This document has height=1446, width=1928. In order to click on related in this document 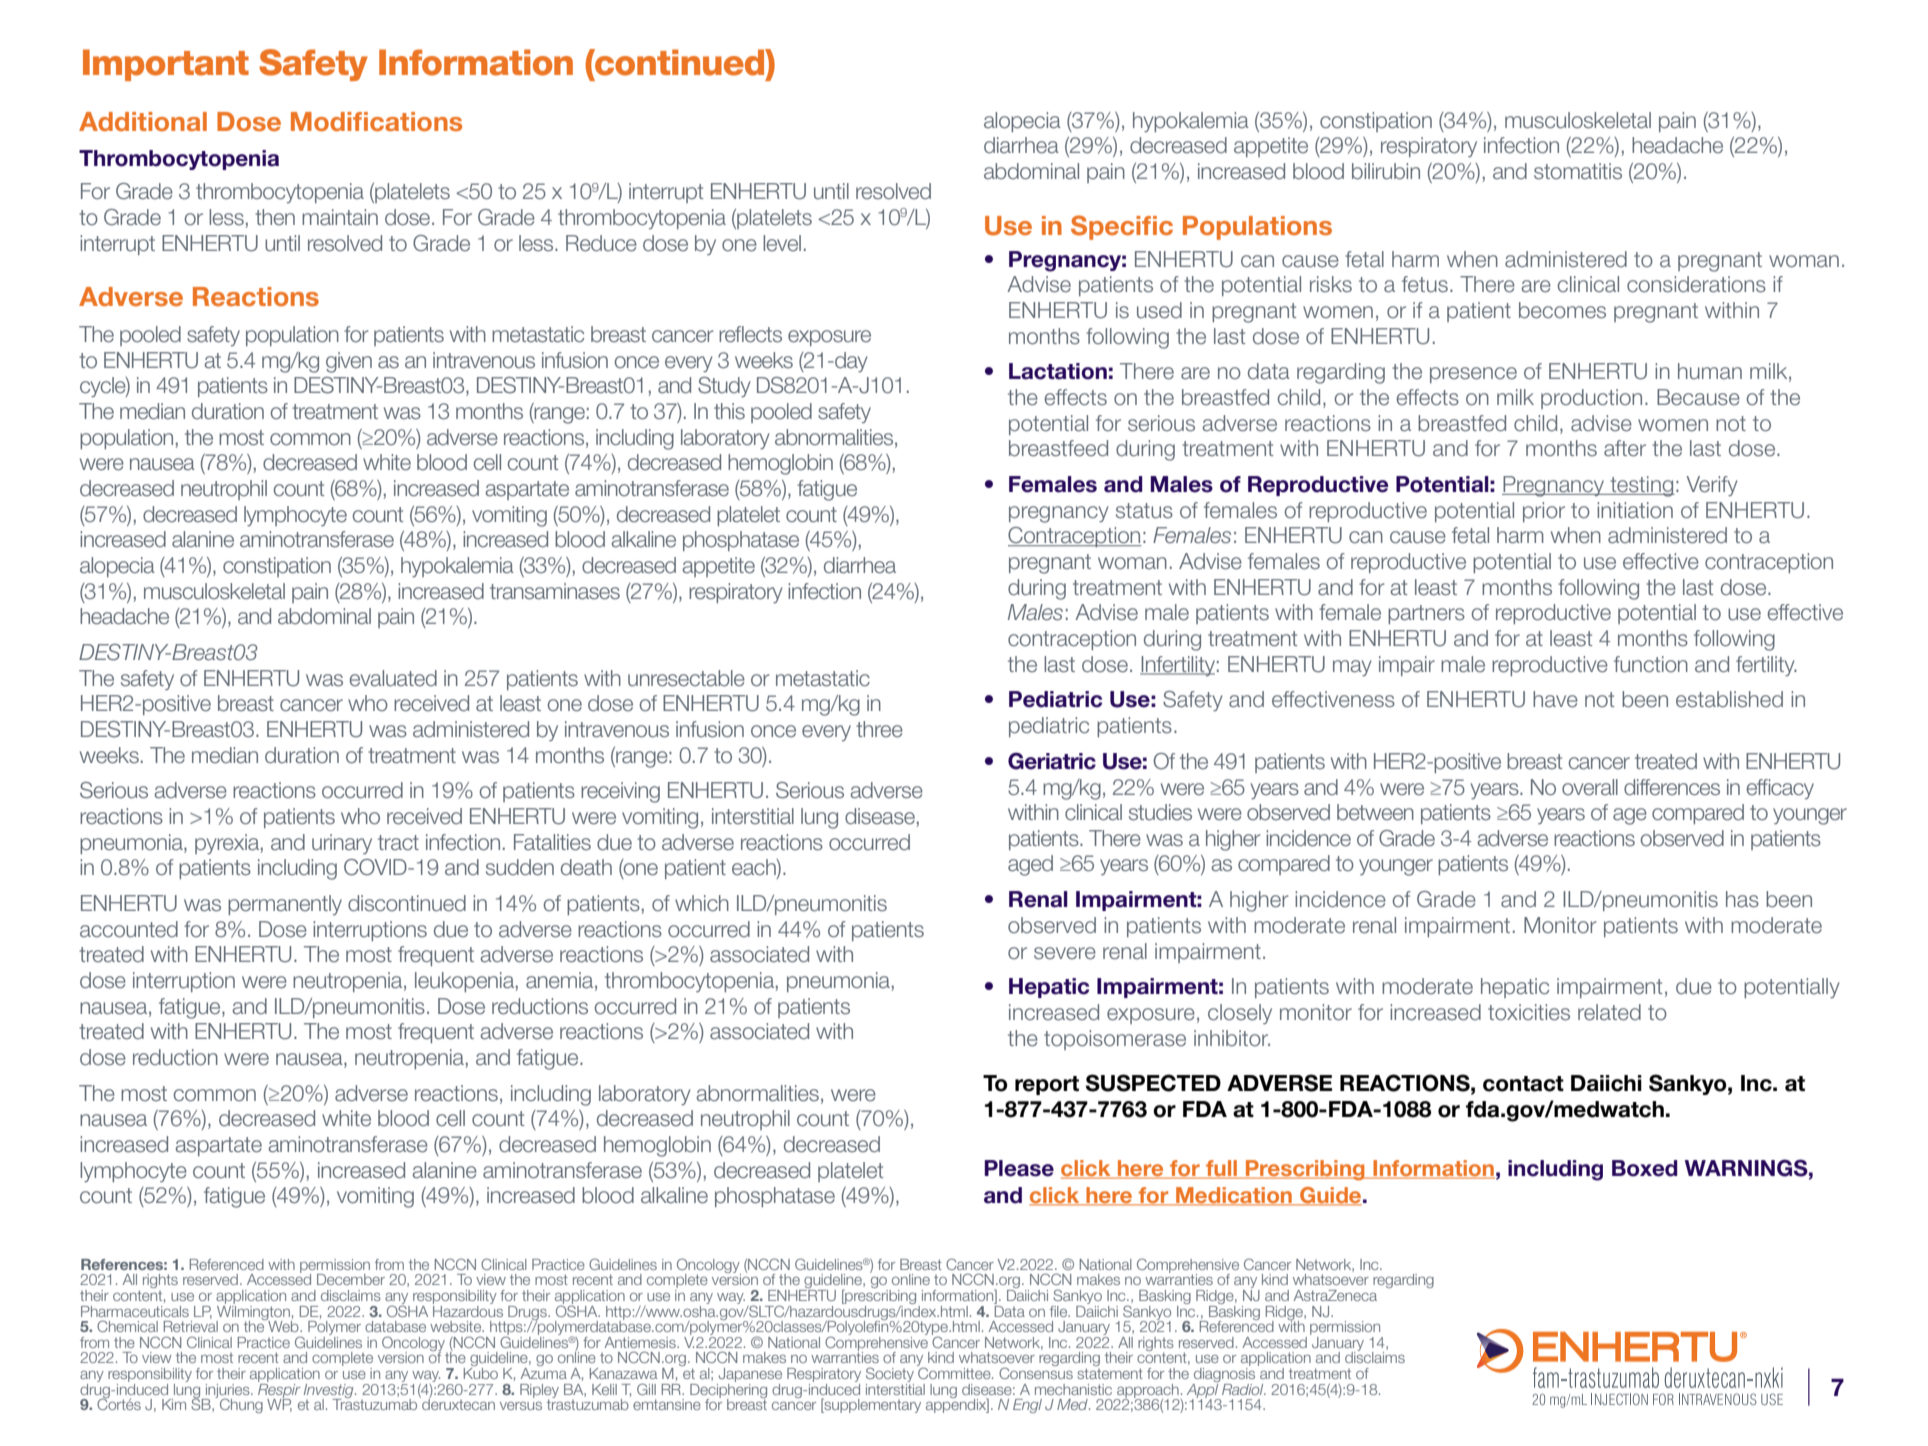, I will do `click(1609, 1012)`.
